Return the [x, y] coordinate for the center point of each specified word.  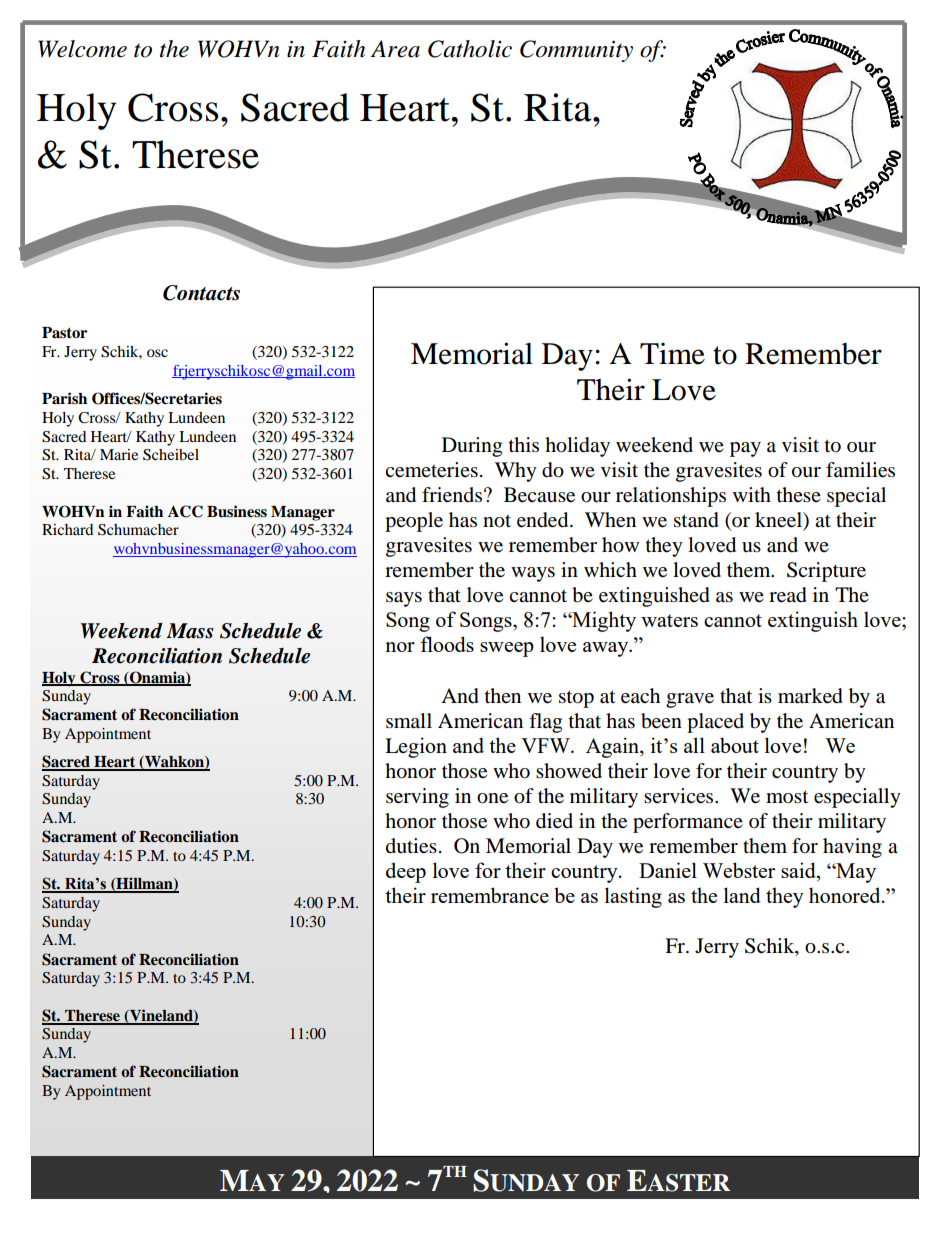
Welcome [82, 49]
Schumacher [138, 530]
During [472, 447]
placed [715, 723]
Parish [64, 398]
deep [406, 872]
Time [672, 353]
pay [745, 449]
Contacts [201, 293]
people [414, 522]
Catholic [470, 49]
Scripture [826, 572]
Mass [190, 631]
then [503, 695]
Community [576, 51]
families [860, 470]
